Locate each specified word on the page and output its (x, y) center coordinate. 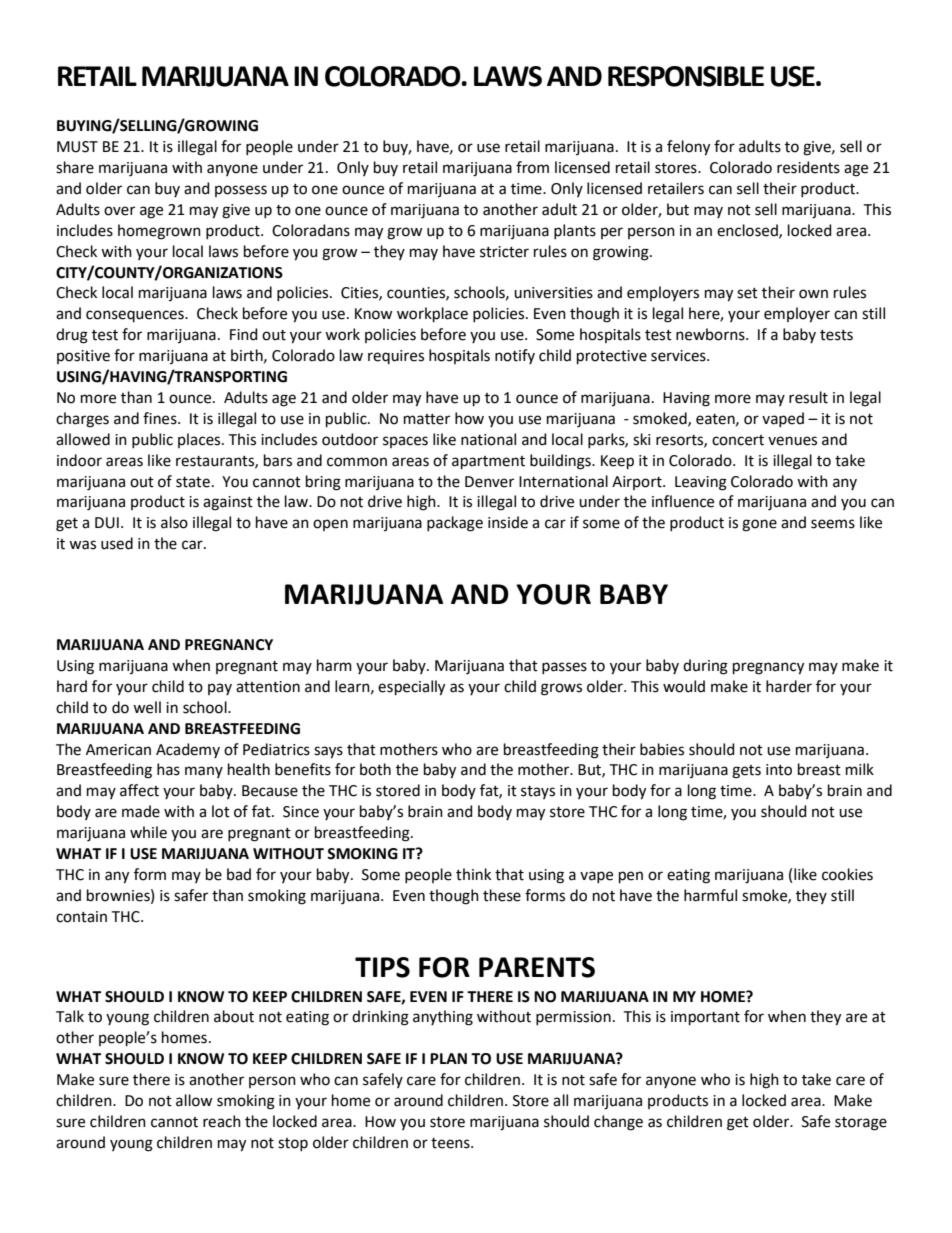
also (174, 522)
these (502, 895)
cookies (847, 874)
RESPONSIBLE (686, 76)
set (747, 293)
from (532, 167)
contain (81, 917)
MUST (77, 147)
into (779, 770)
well (147, 707)
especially (411, 688)
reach (222, 1121)
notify (515, 356)
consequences (136, 316)
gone (759, 525)
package (455, 524)
